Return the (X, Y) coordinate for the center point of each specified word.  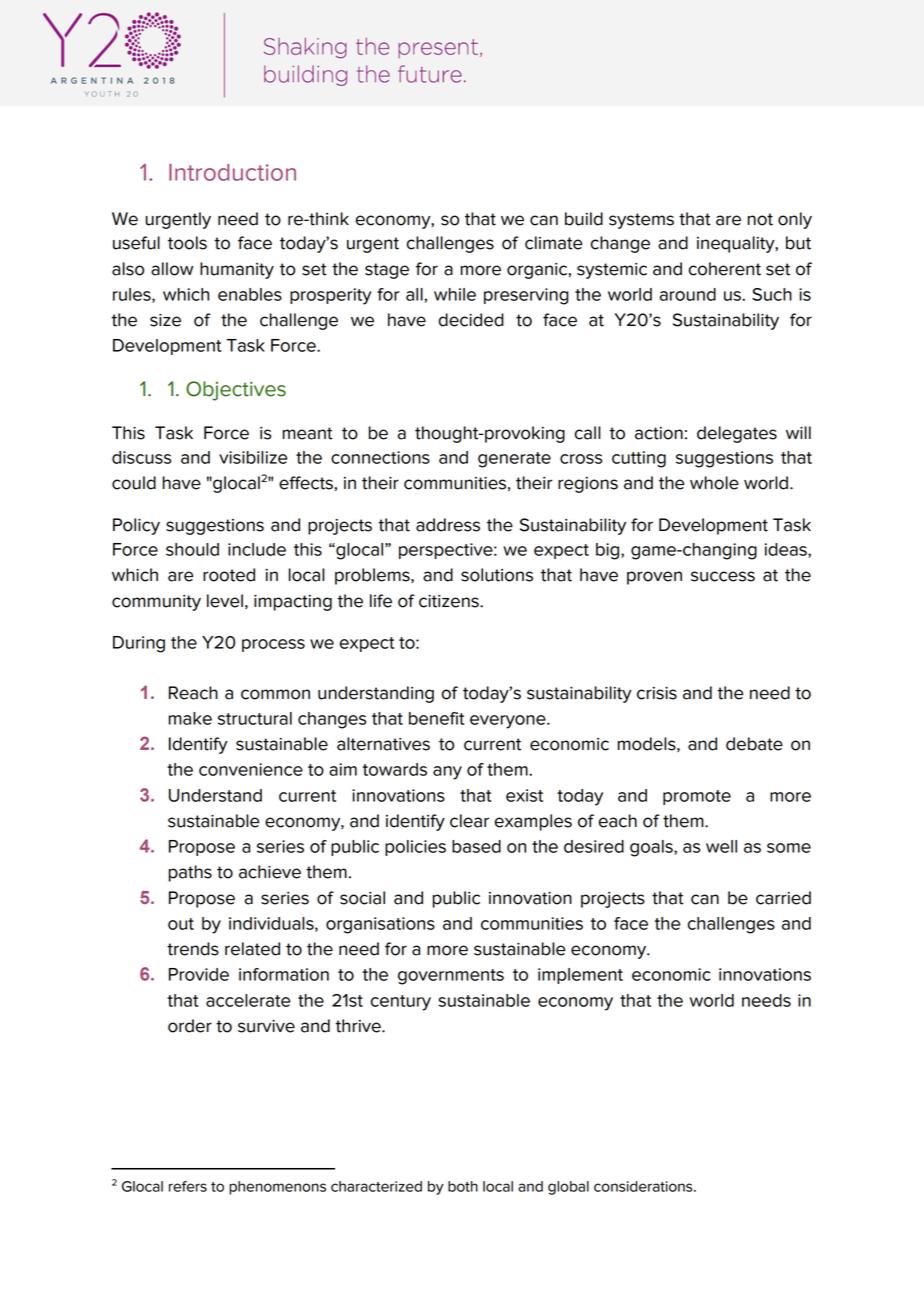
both (463, 1186)
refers (188, 1186)
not (760, 219)
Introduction (232, 172)
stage (387, 271)
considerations (644, 1186)
